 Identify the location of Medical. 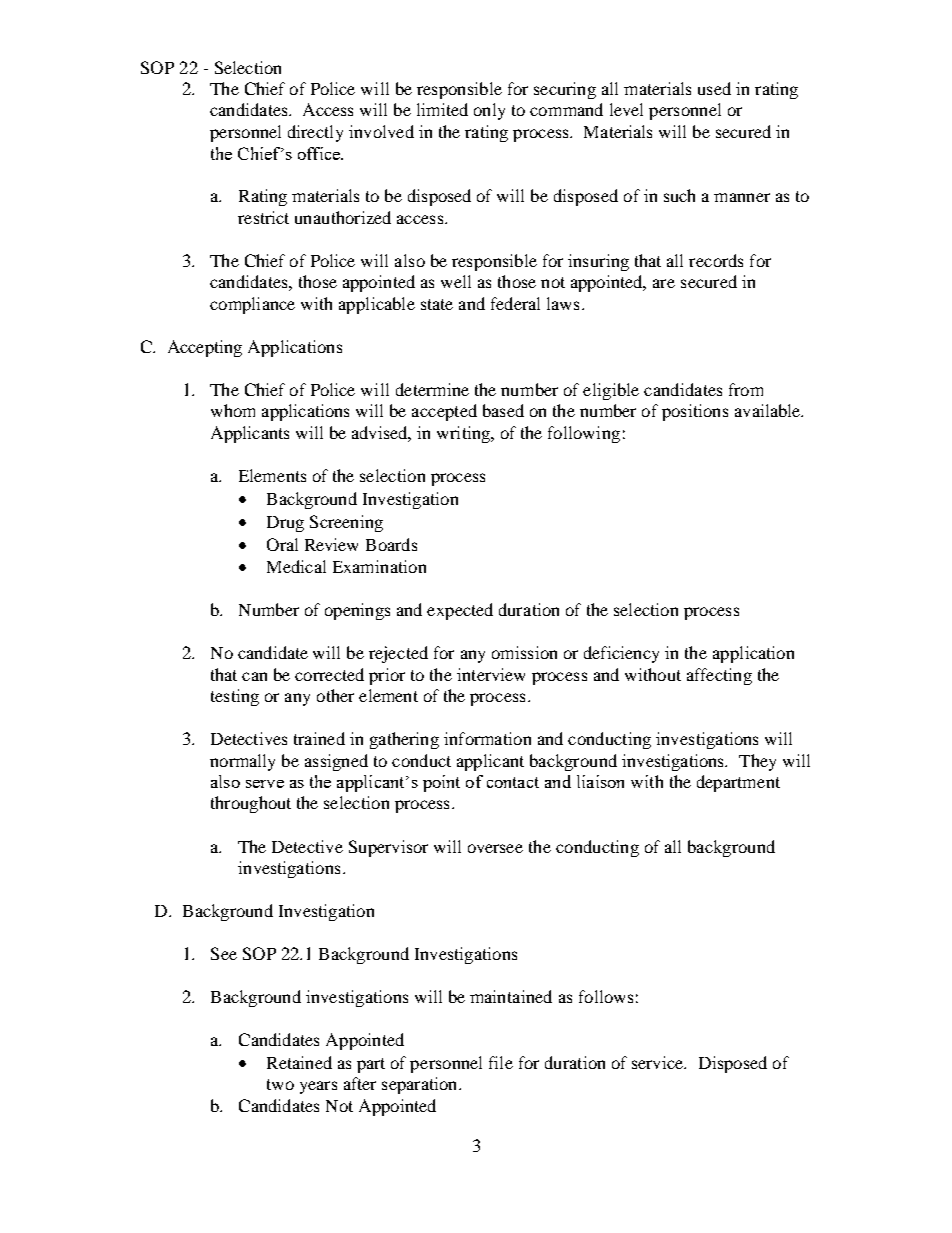
(296, 566).
